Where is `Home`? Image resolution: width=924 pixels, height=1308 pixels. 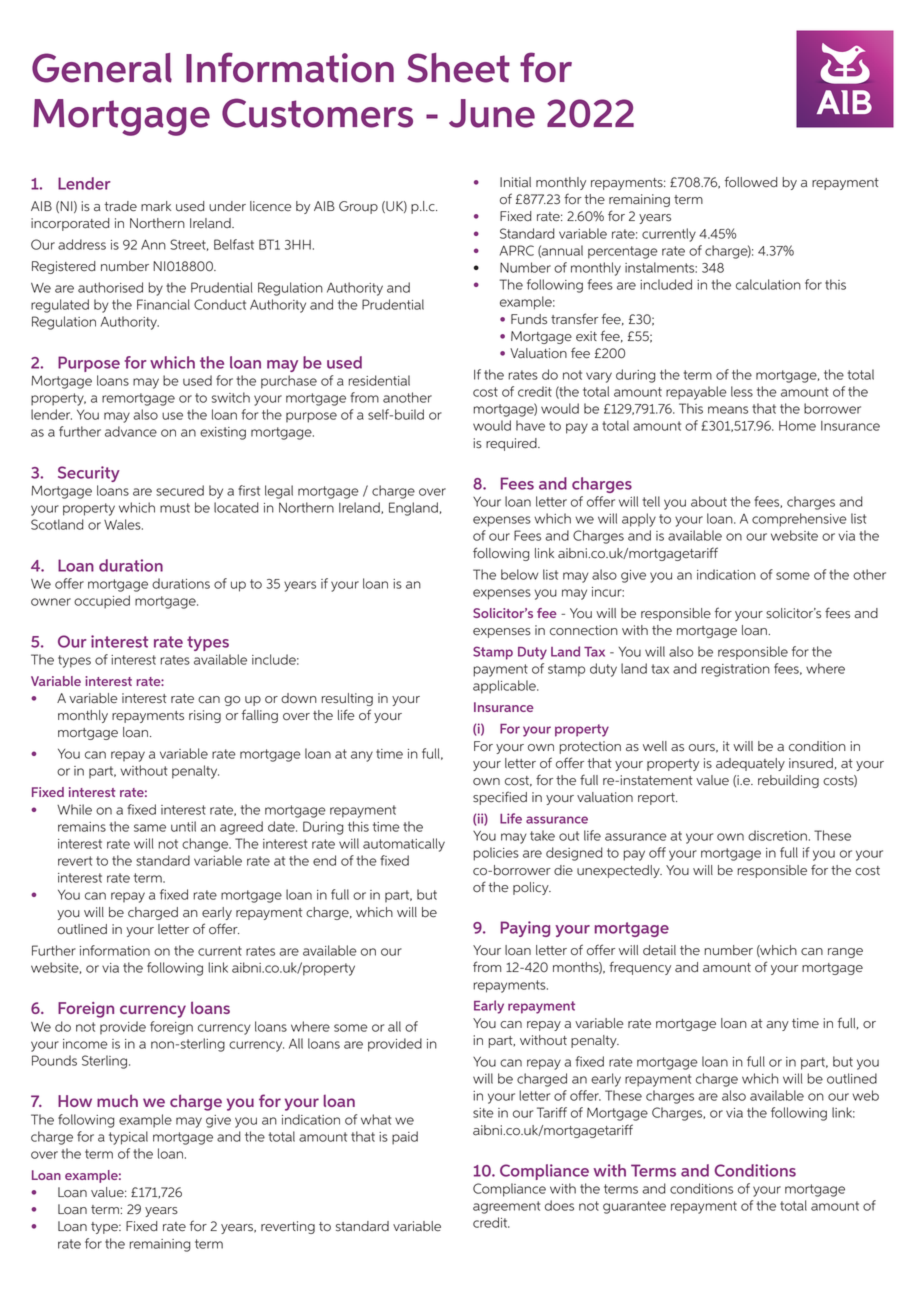
Home is located at coordinates (797, 426).
